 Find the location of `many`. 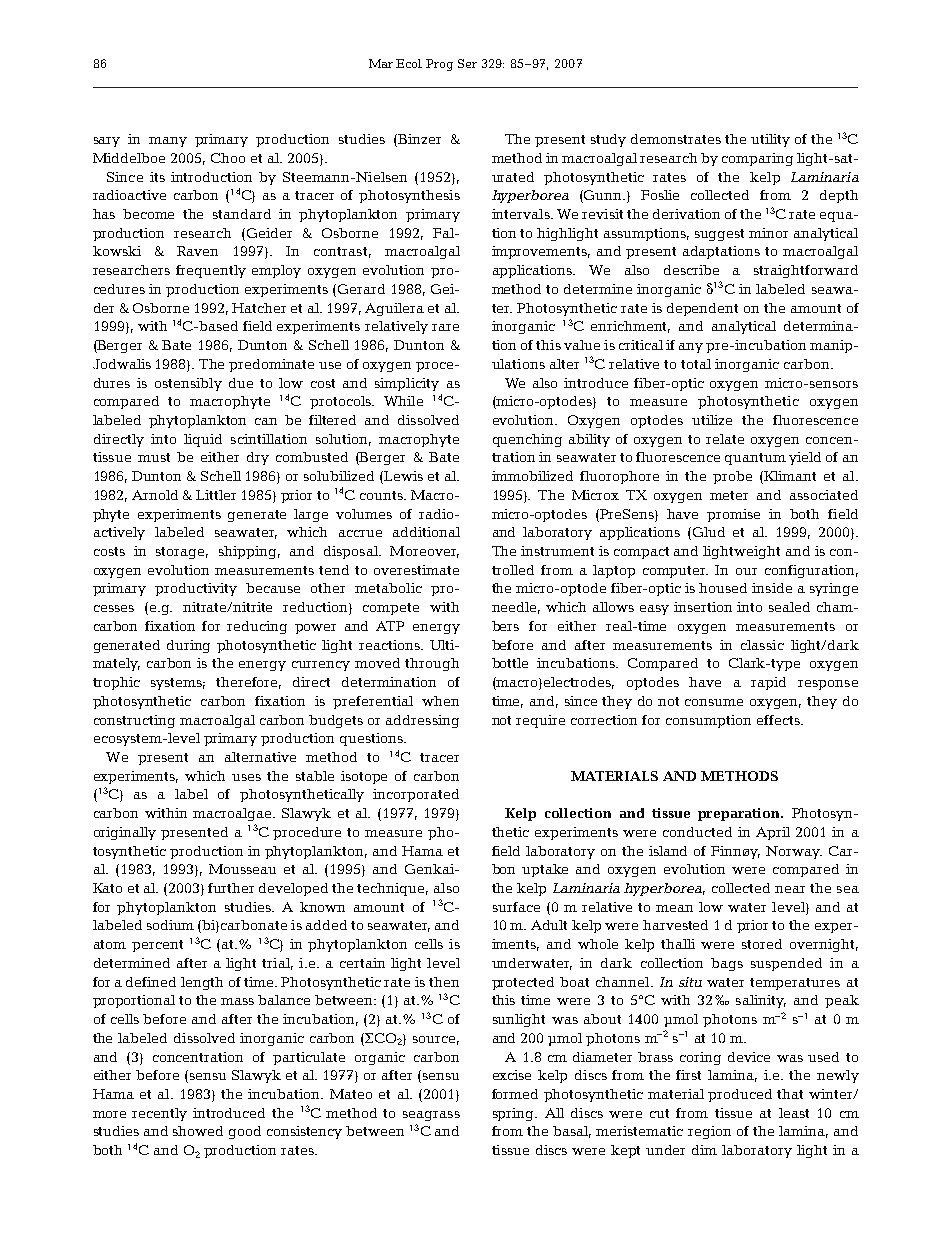

many is located at coordinates (168, 142).
